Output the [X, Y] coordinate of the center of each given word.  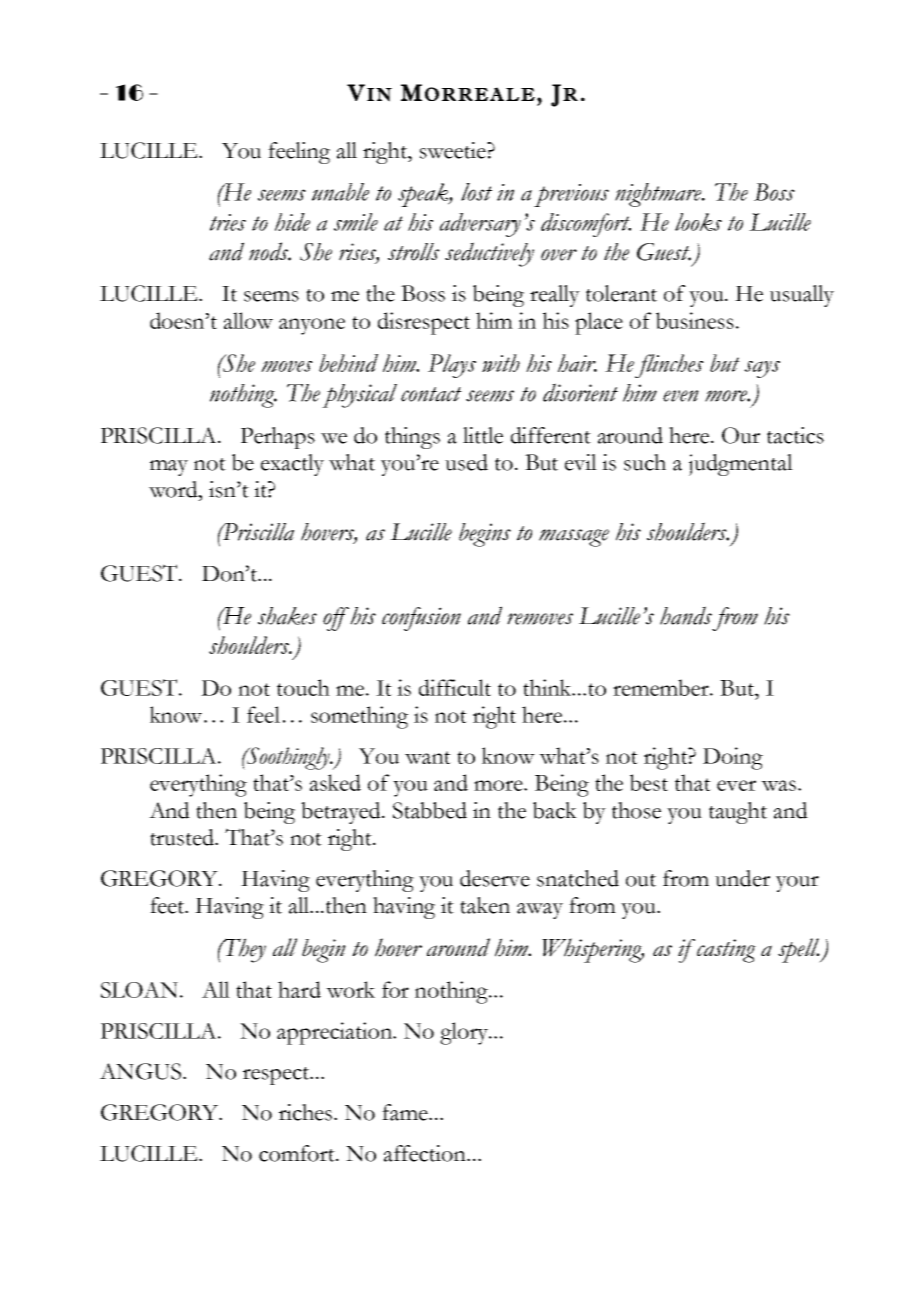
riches [307, 1112]
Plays [452, 366]
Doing [733, 758]
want [428, 757]
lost [476, 192]
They [244, 950]
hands [686, 615]
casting [726, 951]
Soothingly [288, 758]
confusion [421, 619]
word [174, 489]
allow [248, 320]
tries [228, 222]
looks [698, 222]
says [762, 369]
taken [485, 905]
